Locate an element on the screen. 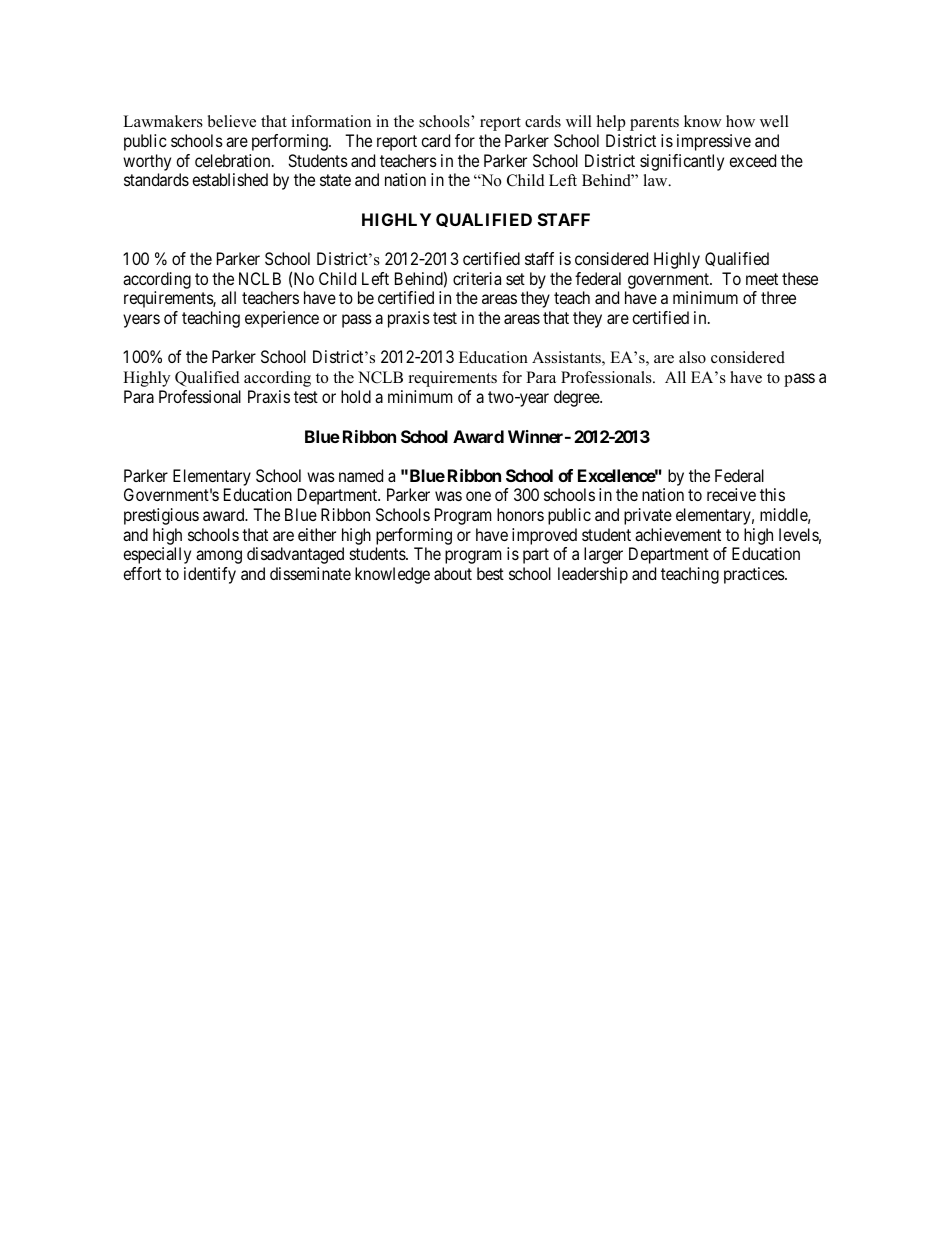 This screenshot has width=952, height=1233. degree is located at coordinates (577, 398).
